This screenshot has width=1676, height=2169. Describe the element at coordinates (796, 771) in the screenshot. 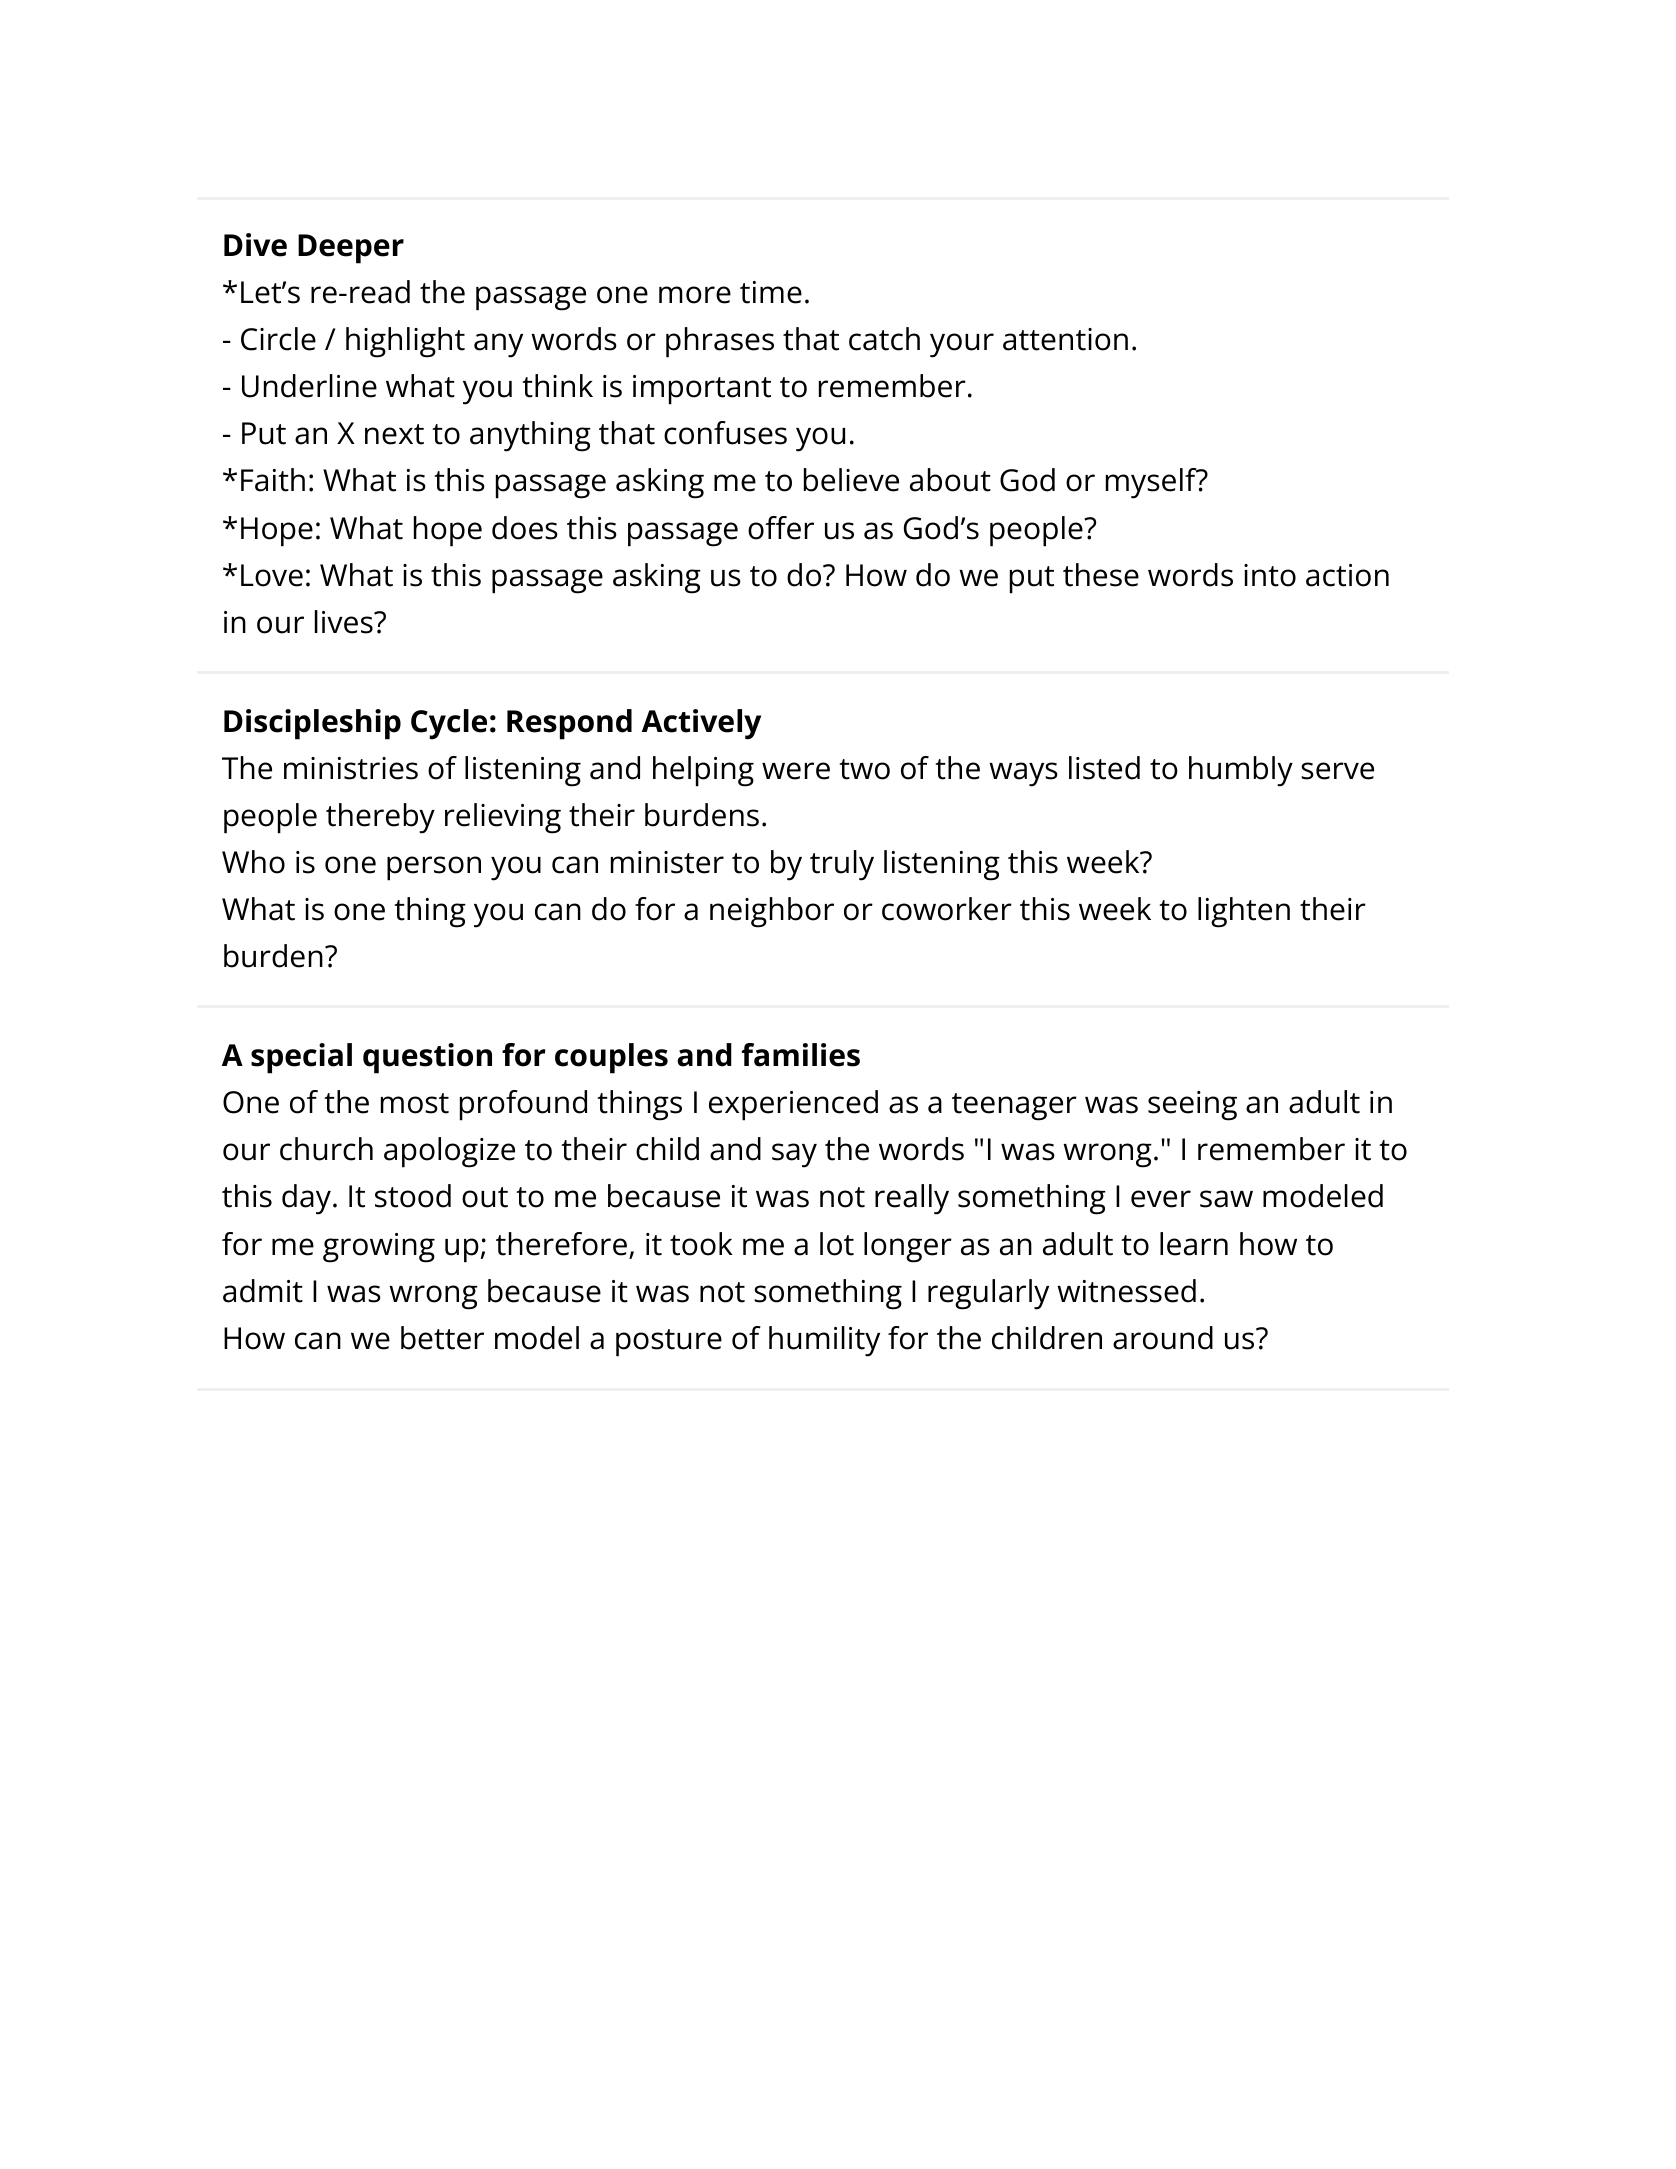

I see `were` at that location.
